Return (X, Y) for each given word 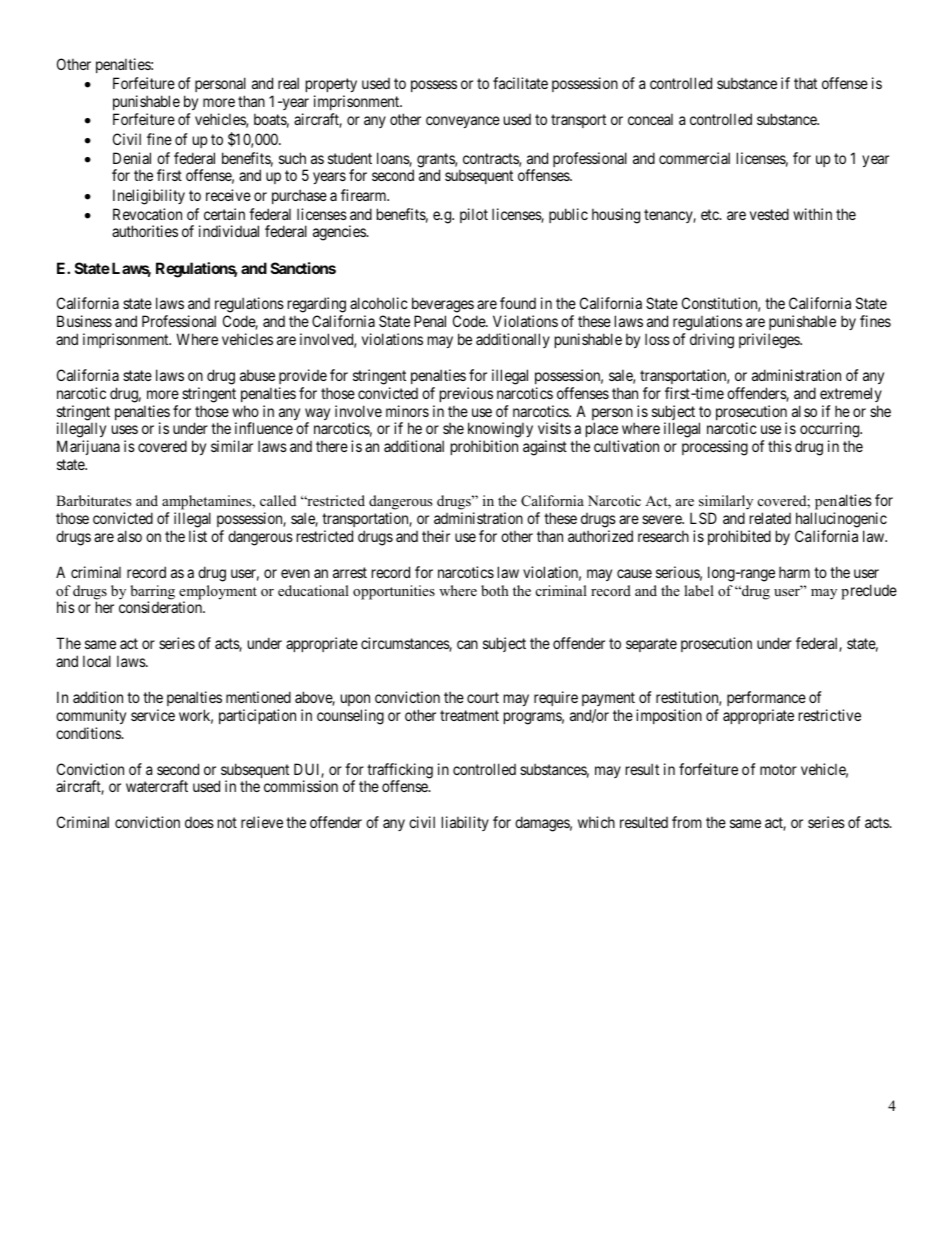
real (288, 83)
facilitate (520, 83)
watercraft (157, 786)
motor (778, 769)
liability (465, 823)
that (805, 83)
